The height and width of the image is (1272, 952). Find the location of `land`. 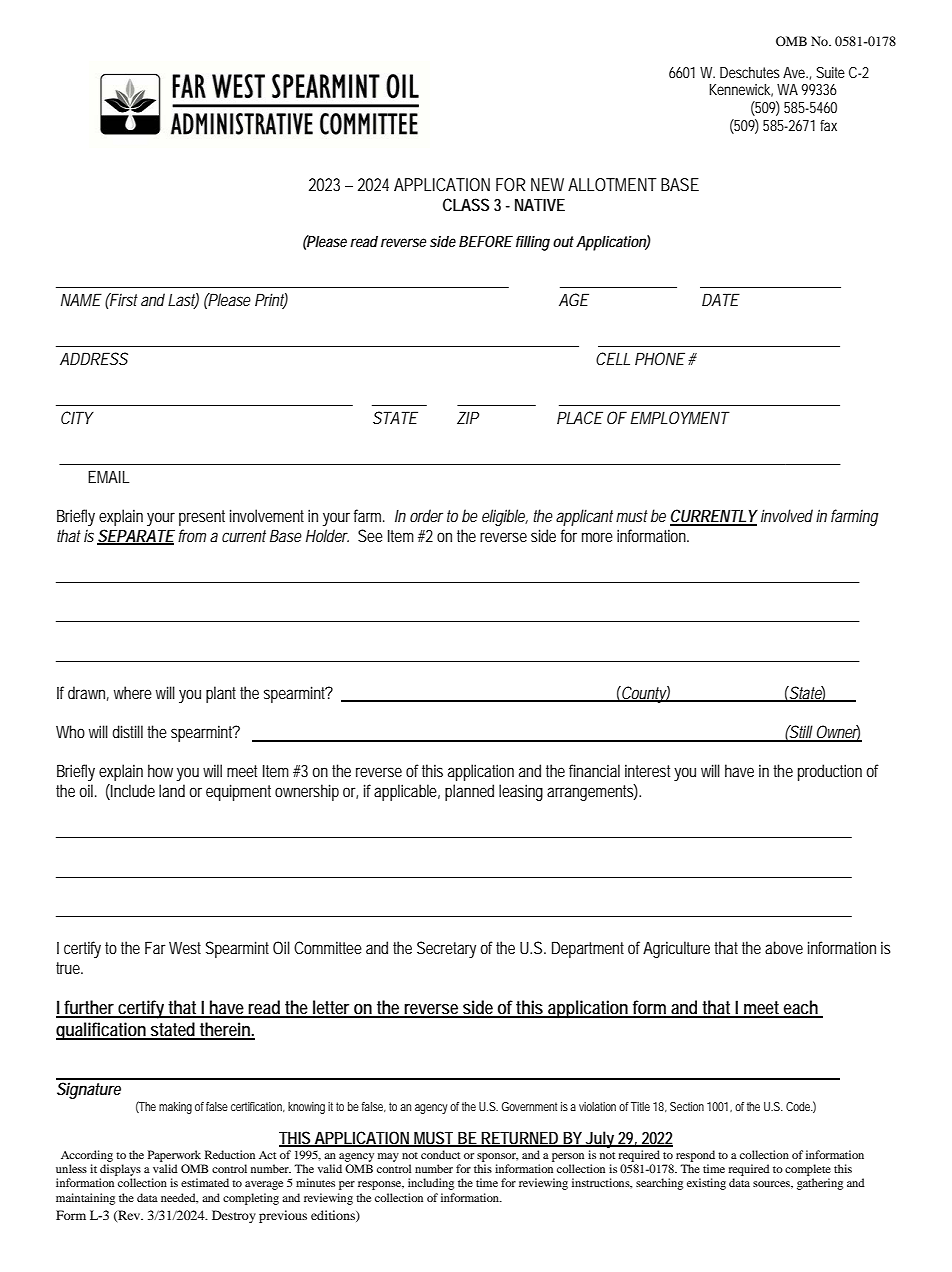

land is located at coordinates (172, 790).
